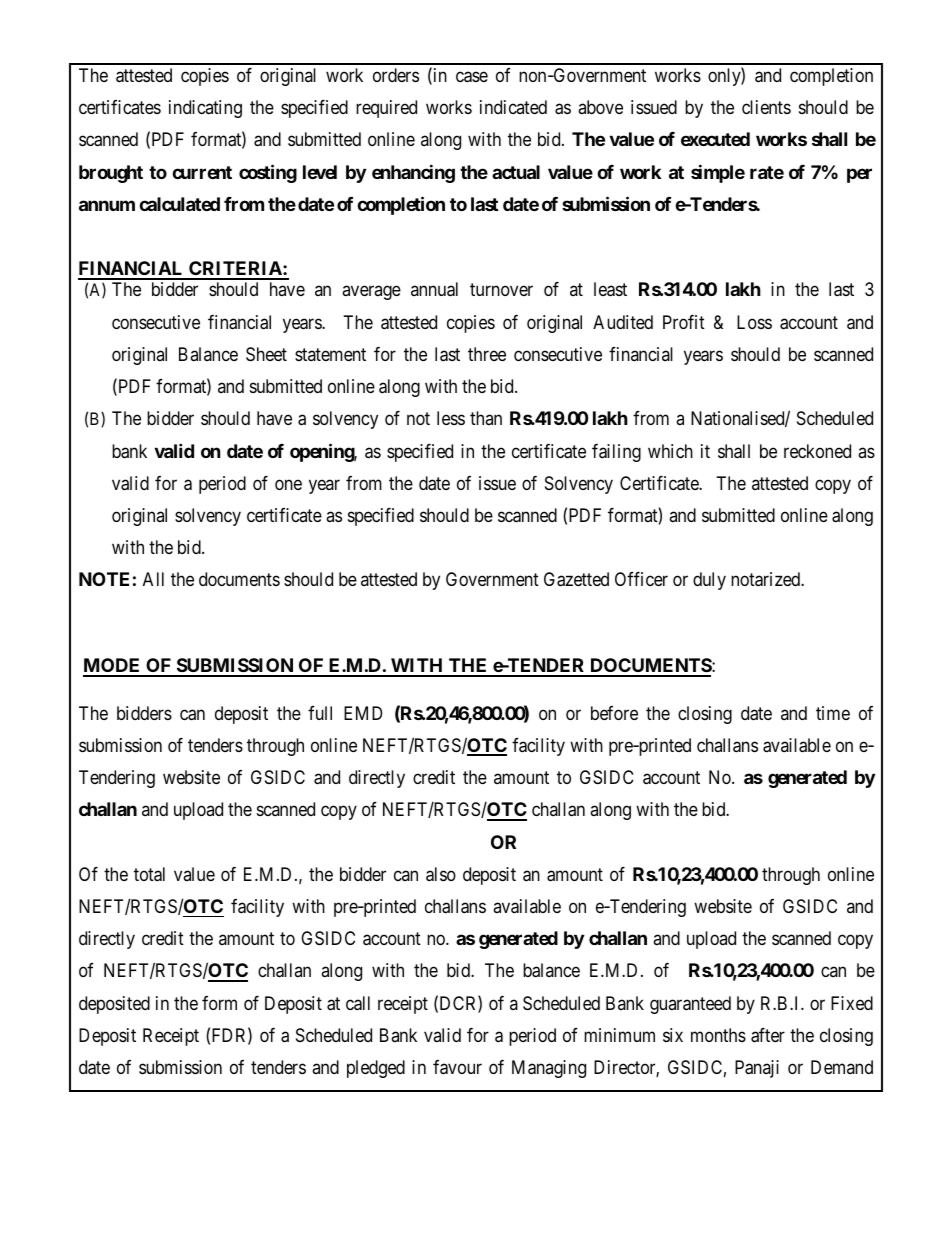 Image resolution: width=952 pixels, height=1233 pixels. Describe the element at coordinates (513, 107) in the page. I see `indicated` at that location.
